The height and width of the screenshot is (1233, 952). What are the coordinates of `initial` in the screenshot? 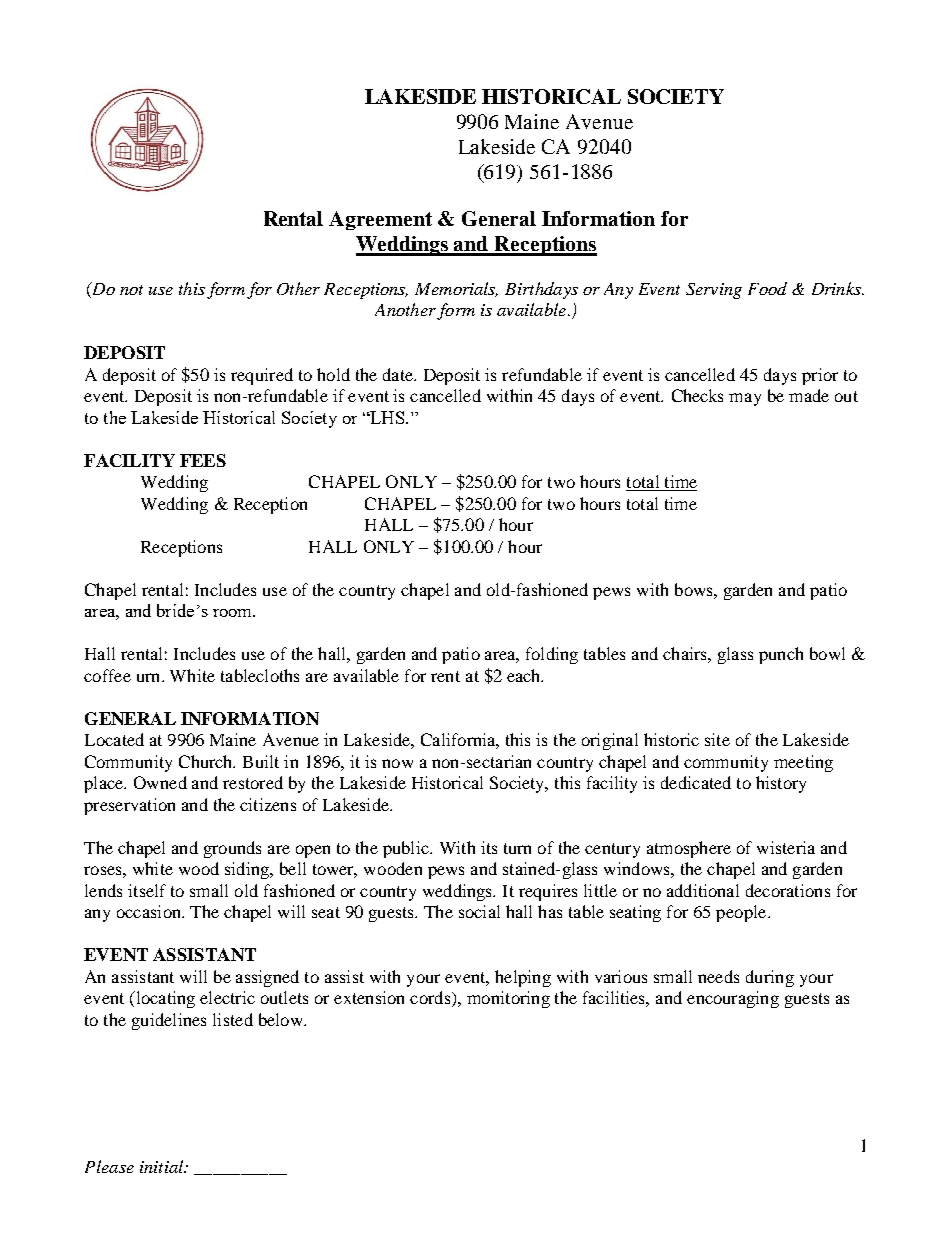 It's located at (162, 1166).
